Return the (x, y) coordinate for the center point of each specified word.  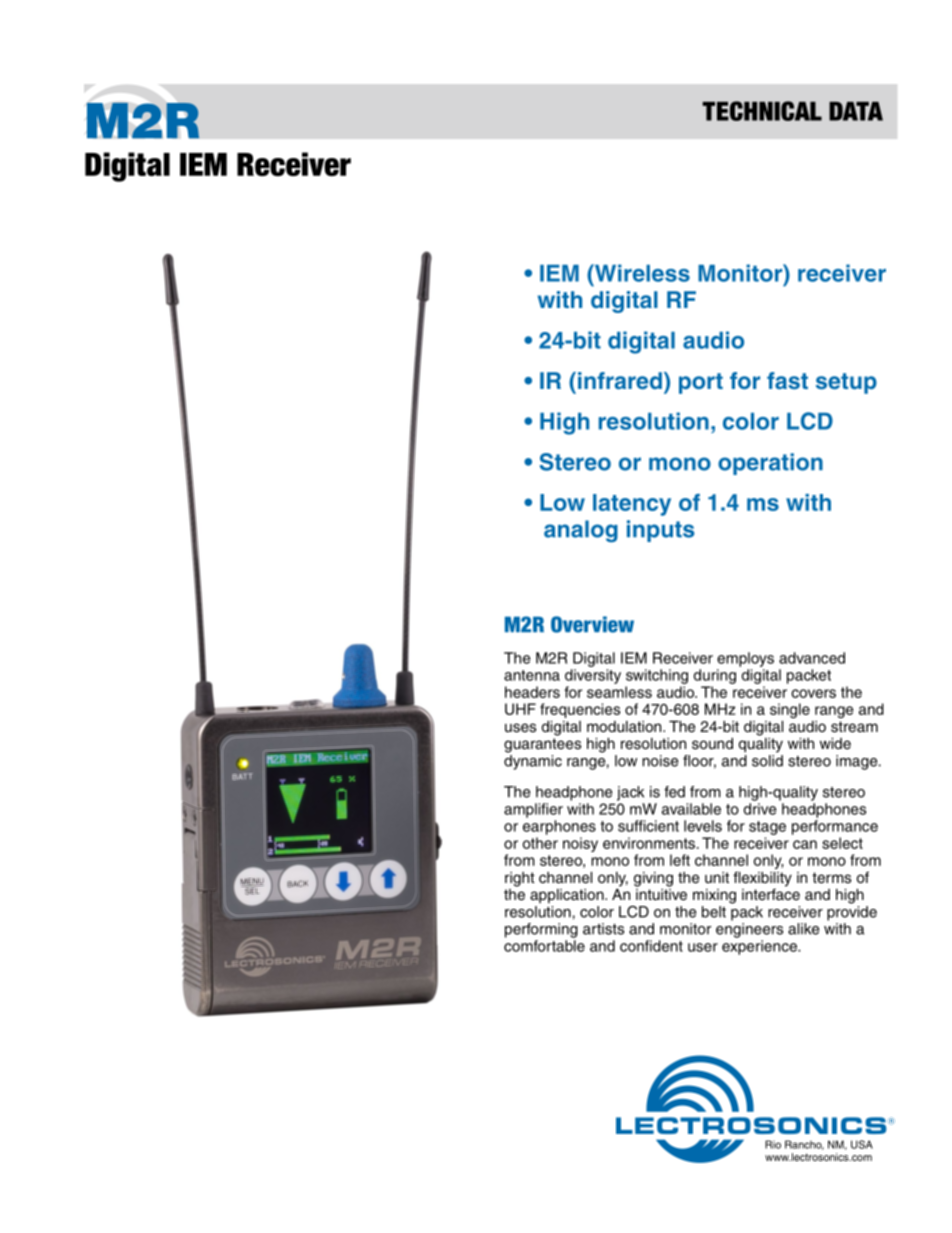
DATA (856, 111)
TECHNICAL (762, 111)
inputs (661, 531)
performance (835, 827)
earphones (559, 827)
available (691, 809)
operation (770, 464)
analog (581, 531)
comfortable (544, 946)
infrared (620, 380)
